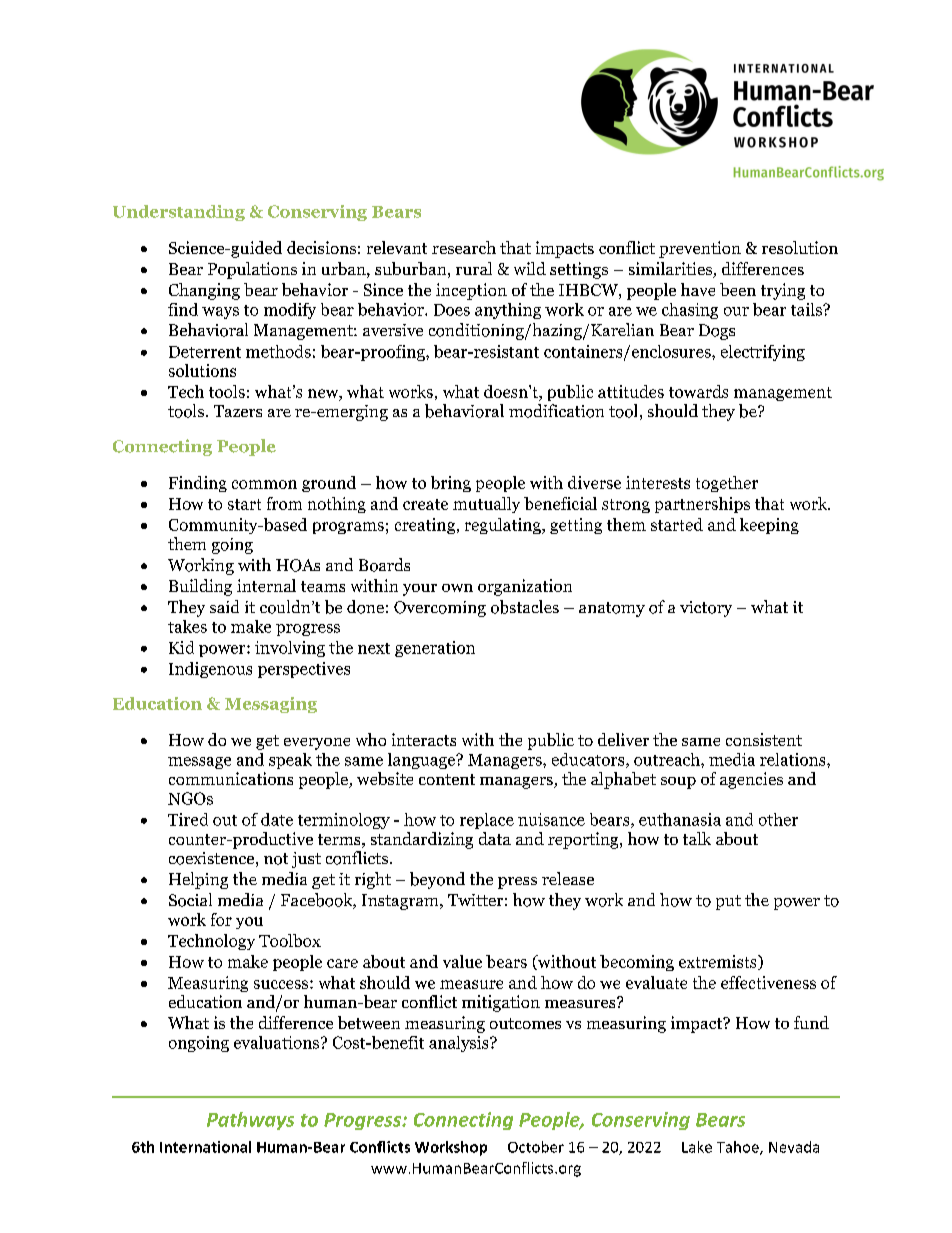 This page has width=952, height=1233. What do you see at coordinates (205, 1147) in the page?
I see `International` at bounding box center [205, 1147].
